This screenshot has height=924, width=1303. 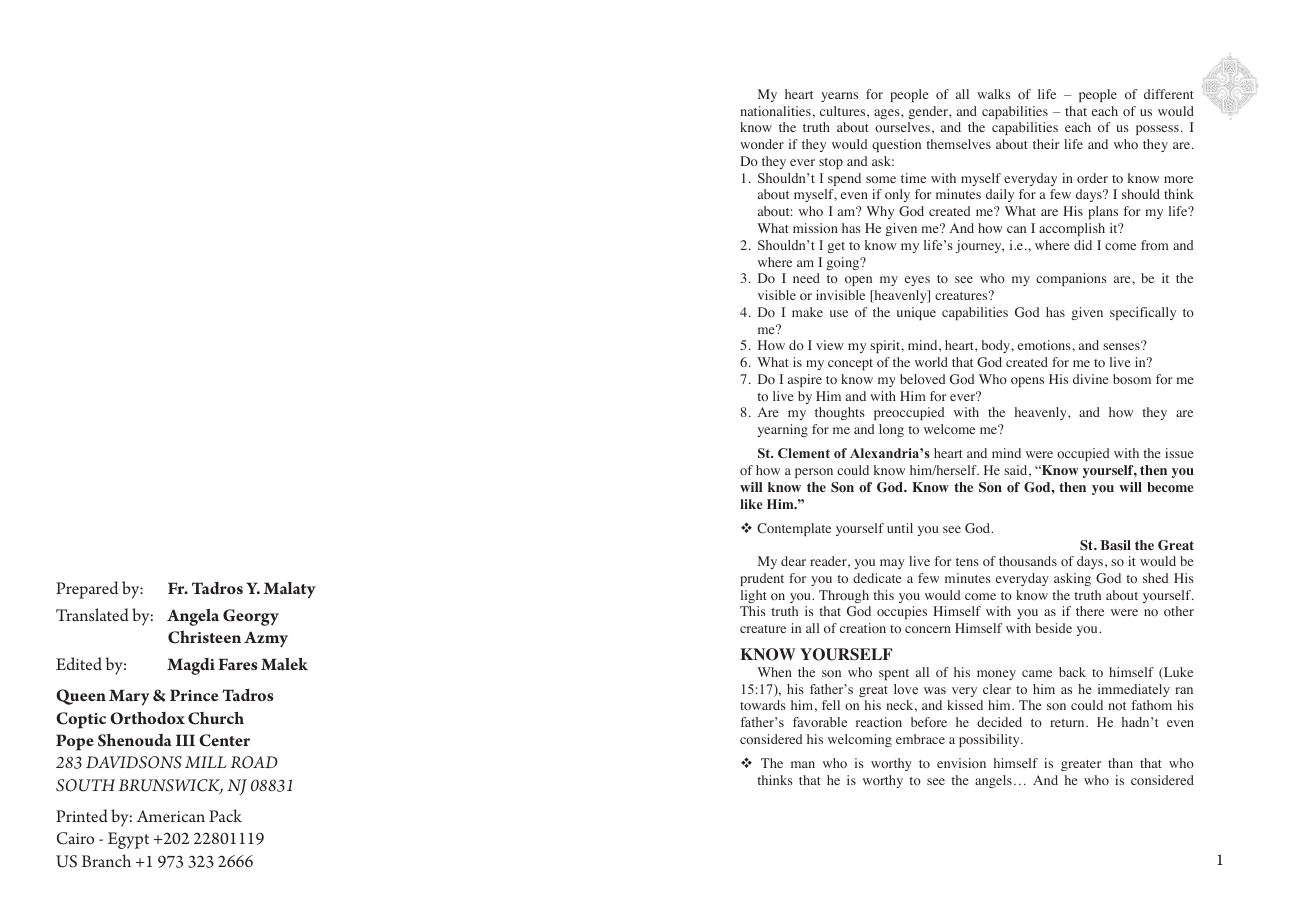 I want to click on their, so click(x=1046, y=144).
